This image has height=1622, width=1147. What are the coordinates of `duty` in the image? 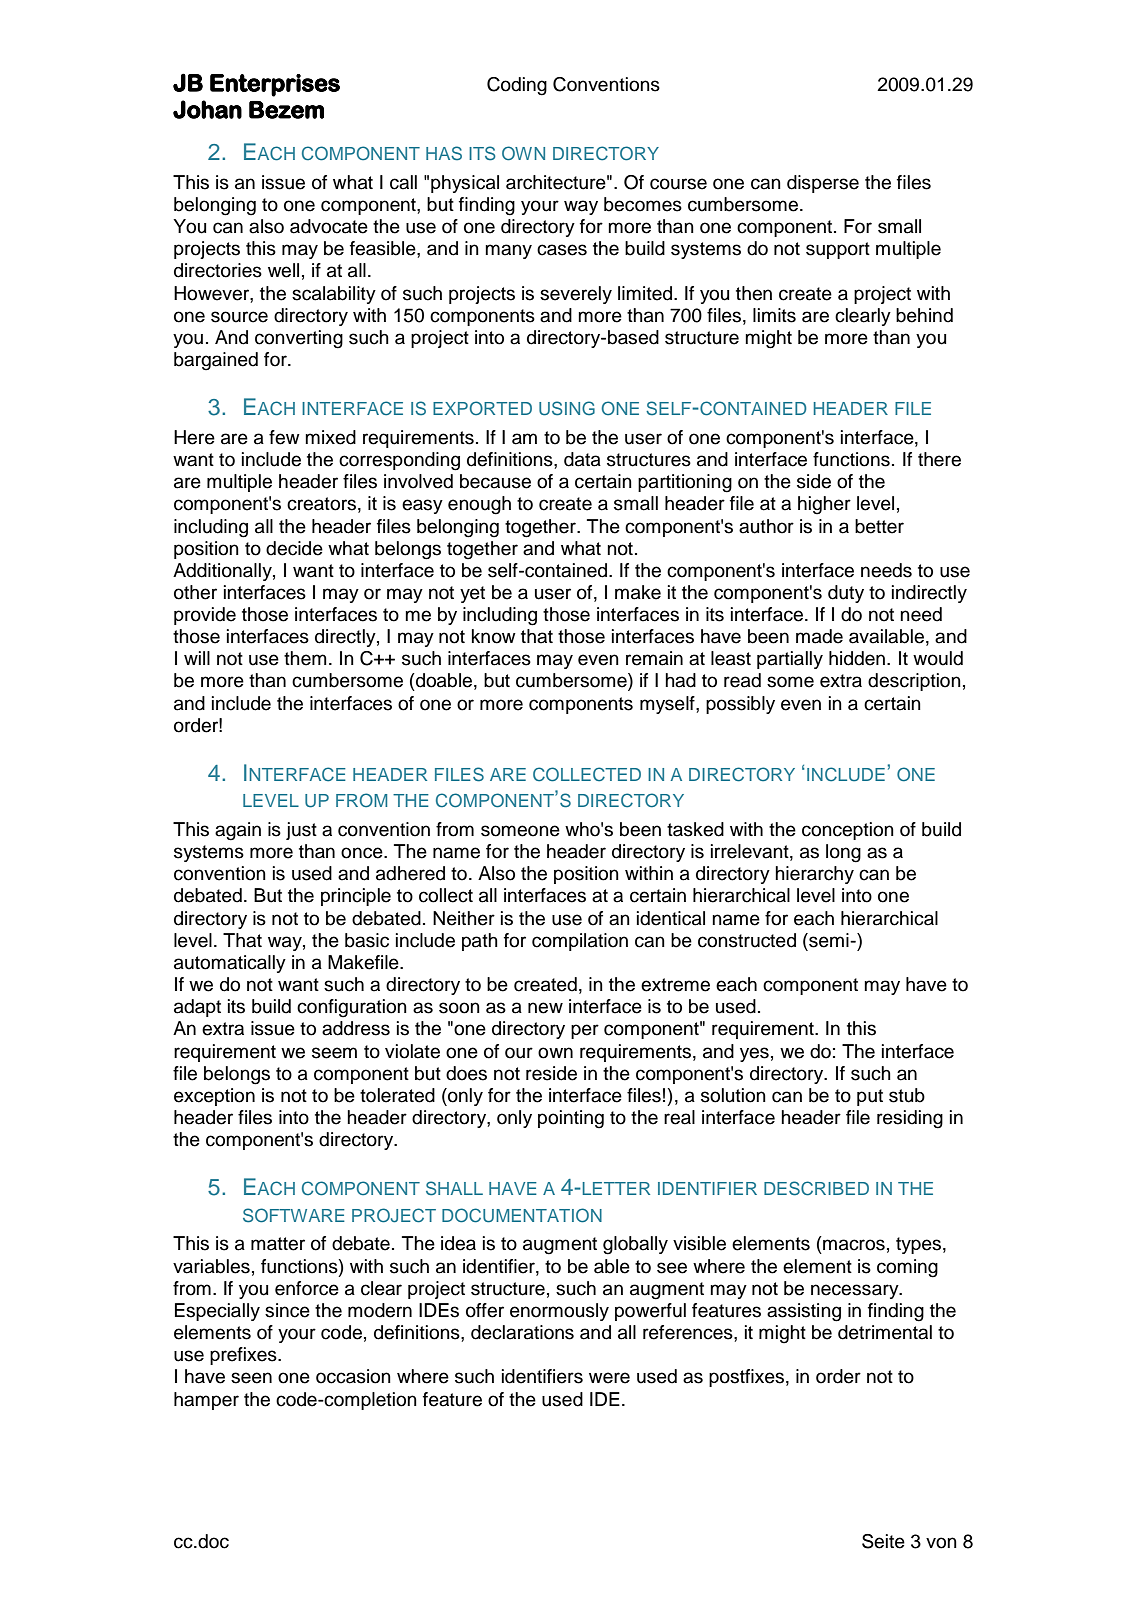 It's located at (846, 594).
